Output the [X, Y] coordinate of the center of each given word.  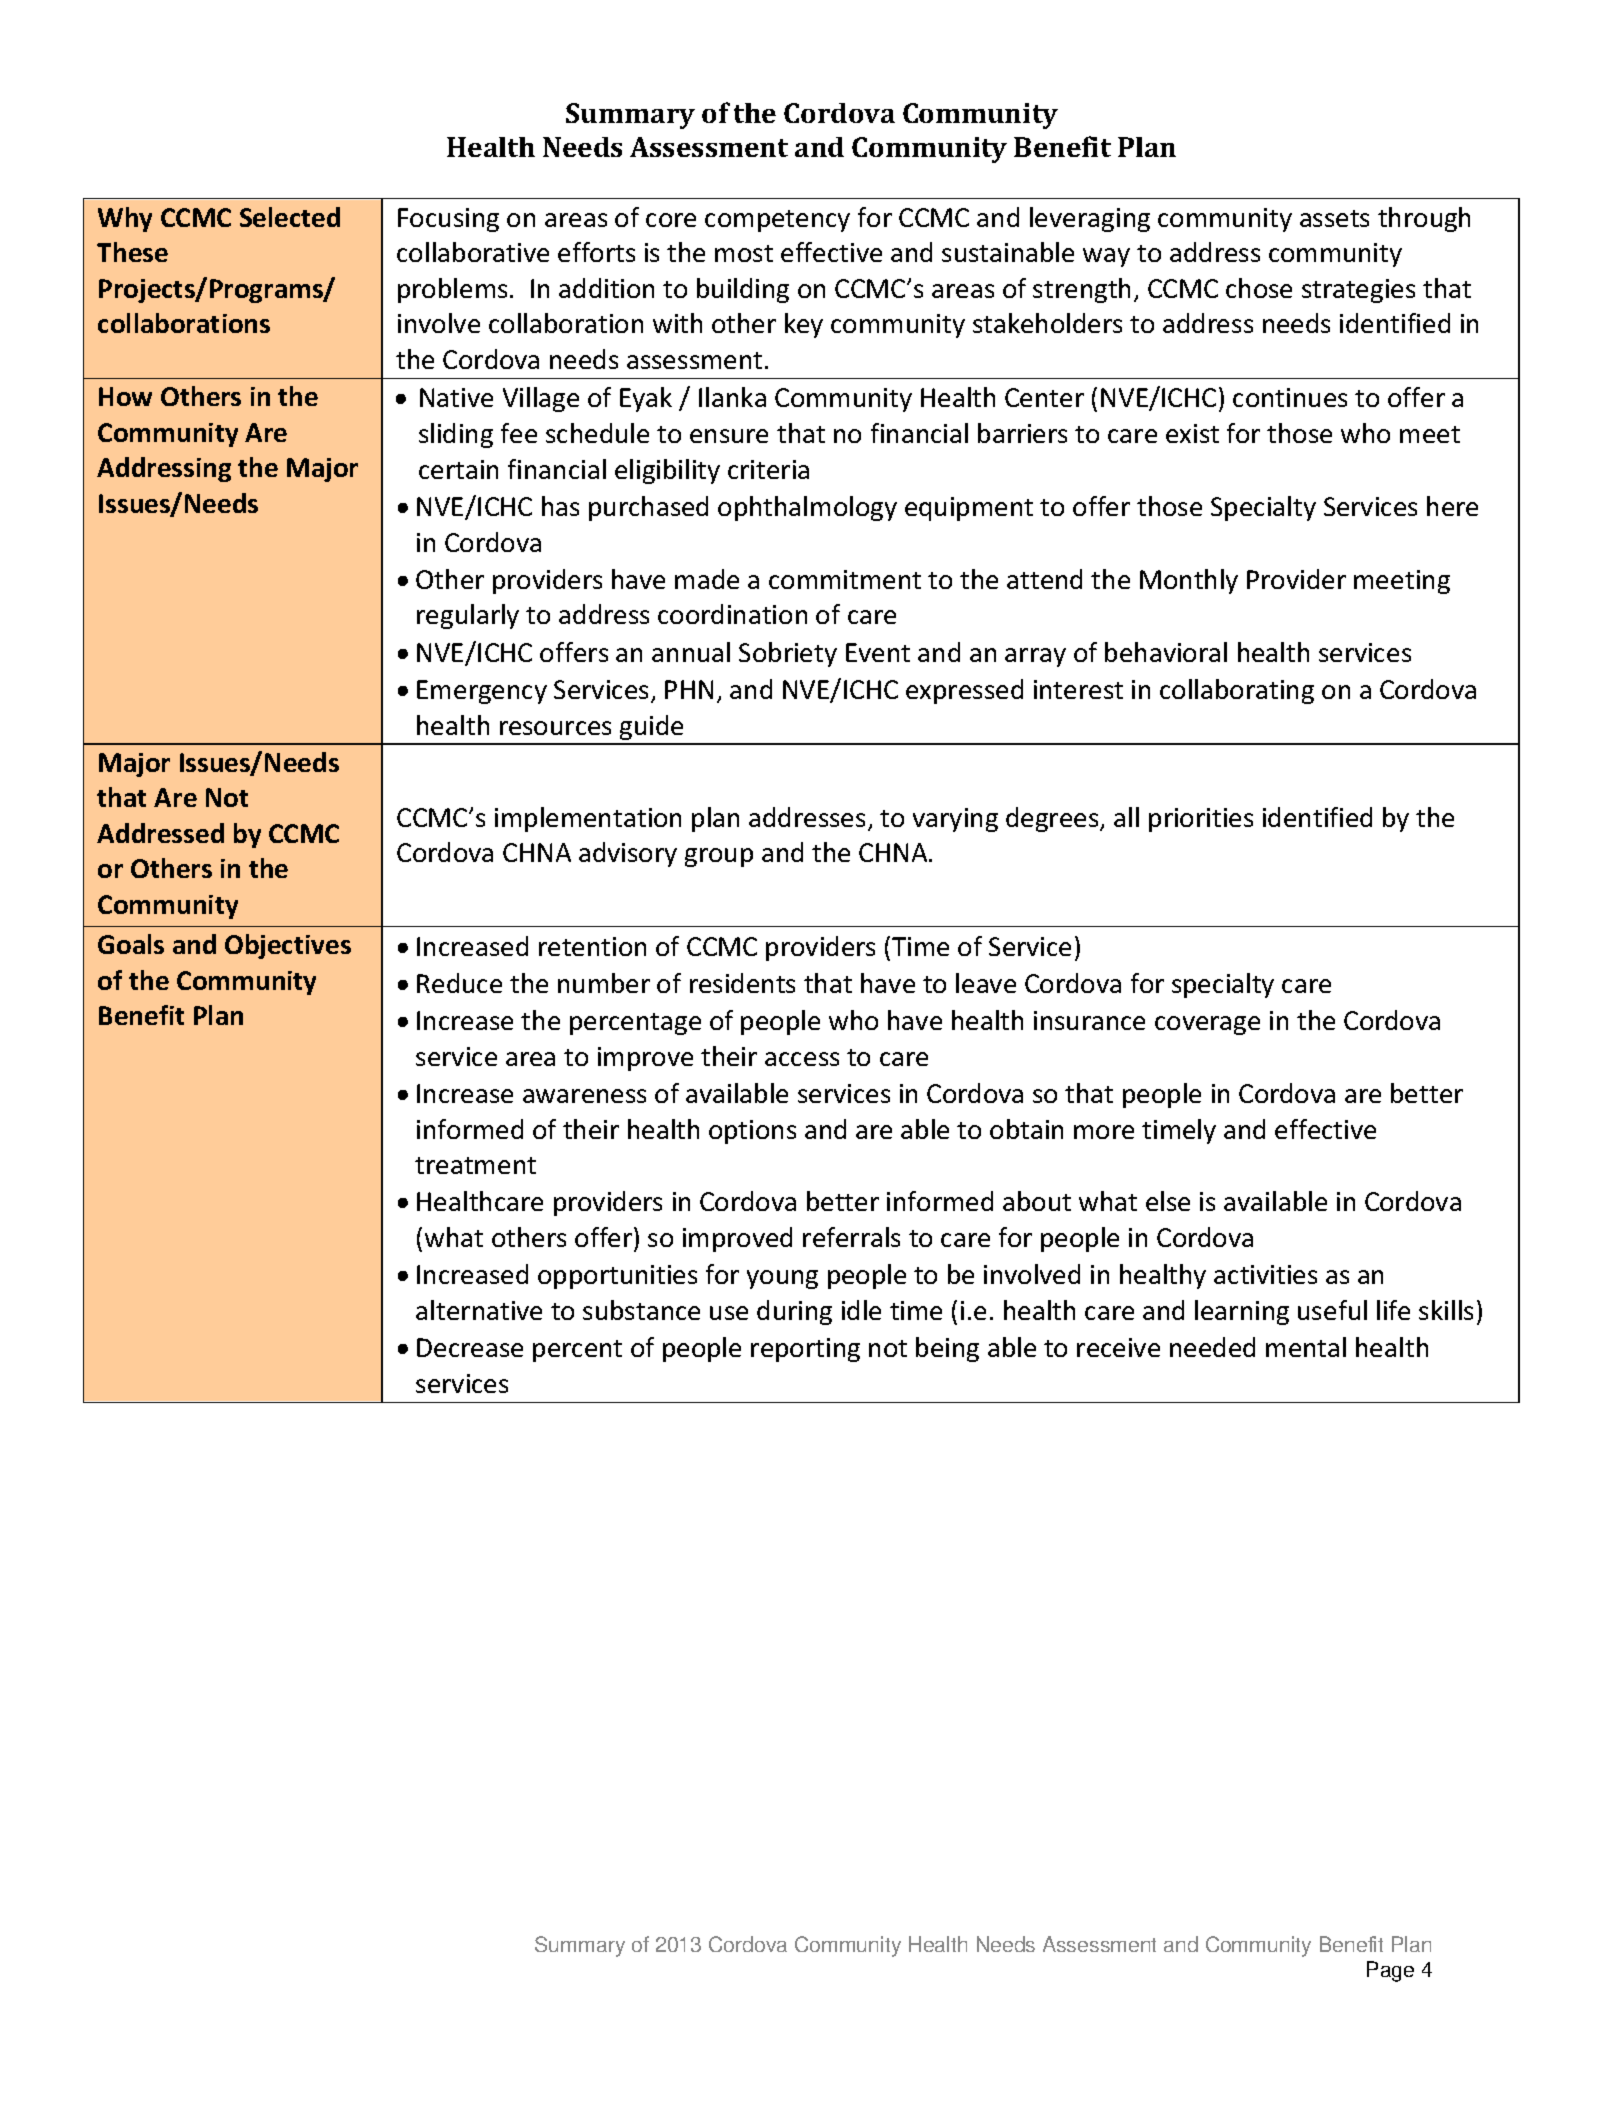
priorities [1201, 820]
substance [641, 1310]
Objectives [288, 946]
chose [1259, 288]
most [744, 253]
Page [1390, 1971]
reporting [805, 1350]
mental [1306, 1347]
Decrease [470, 1347]
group [719, 857]
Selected [290, 217]
